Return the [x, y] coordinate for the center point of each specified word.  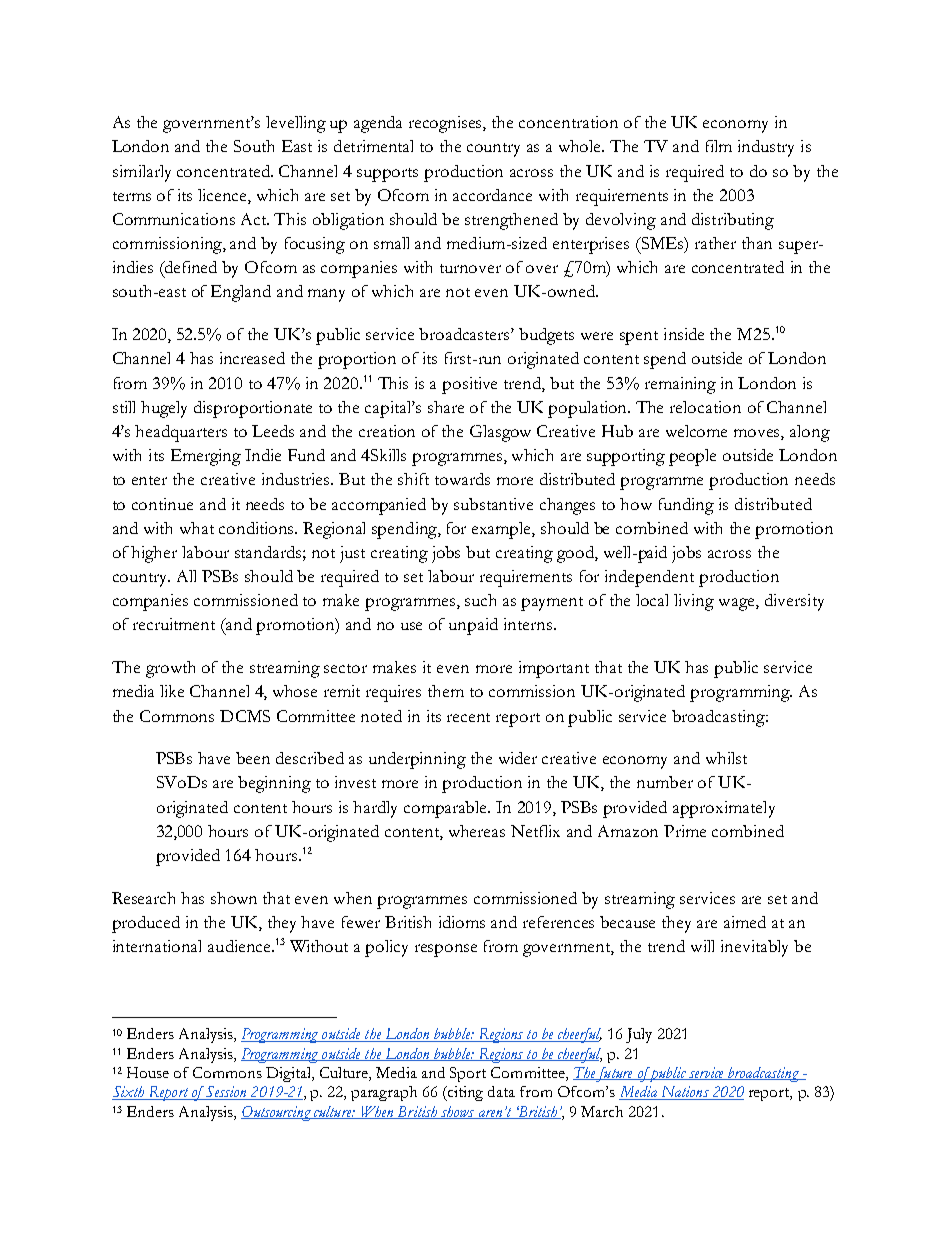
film [719, 146]
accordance [492, 195]
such [480, 600]
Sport [468, 1074]
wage [738, 604]
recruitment [174, 624]
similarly [142, 173]
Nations [684, 1093]
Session [226, 1093]
